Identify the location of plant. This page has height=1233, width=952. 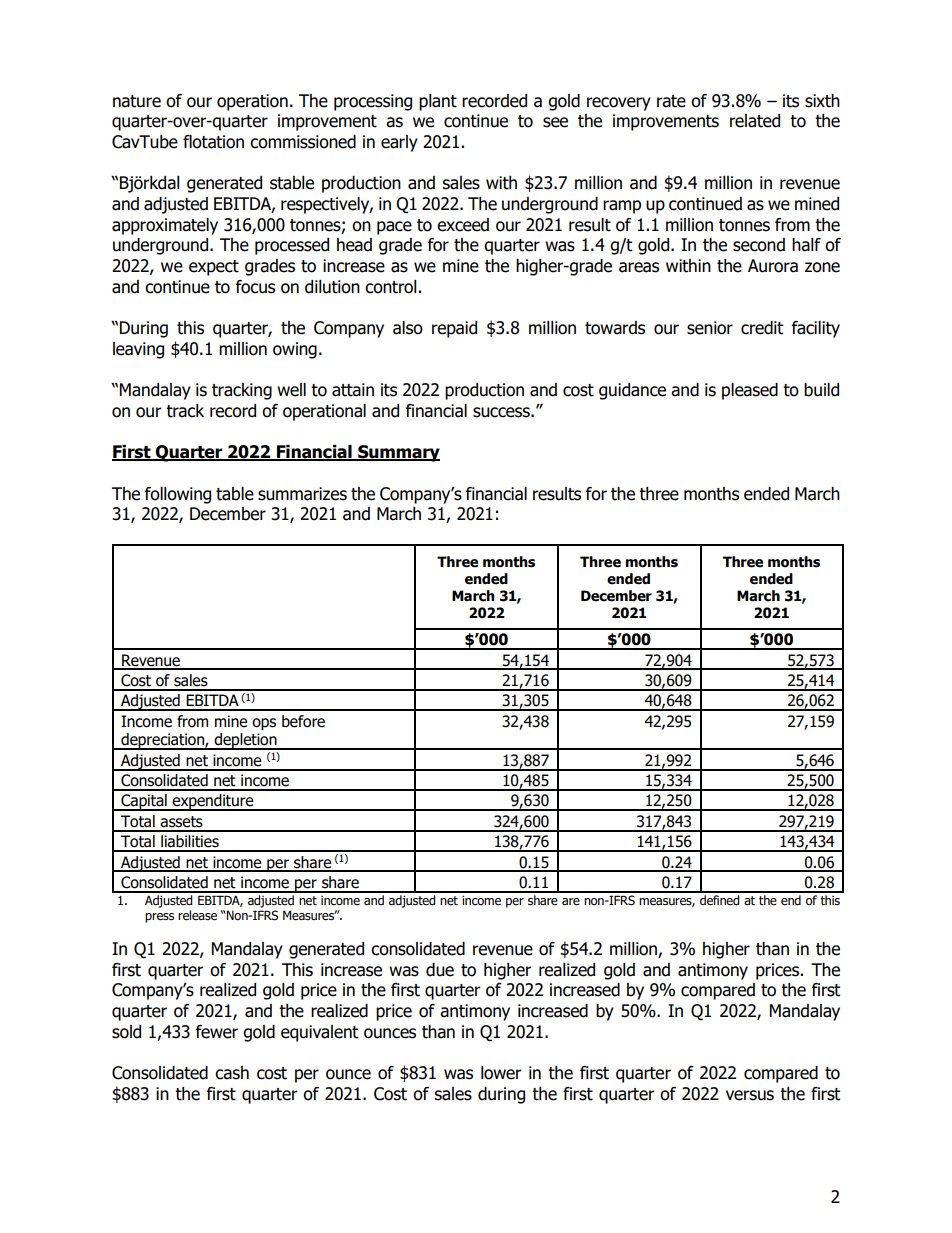
(438, 102).
